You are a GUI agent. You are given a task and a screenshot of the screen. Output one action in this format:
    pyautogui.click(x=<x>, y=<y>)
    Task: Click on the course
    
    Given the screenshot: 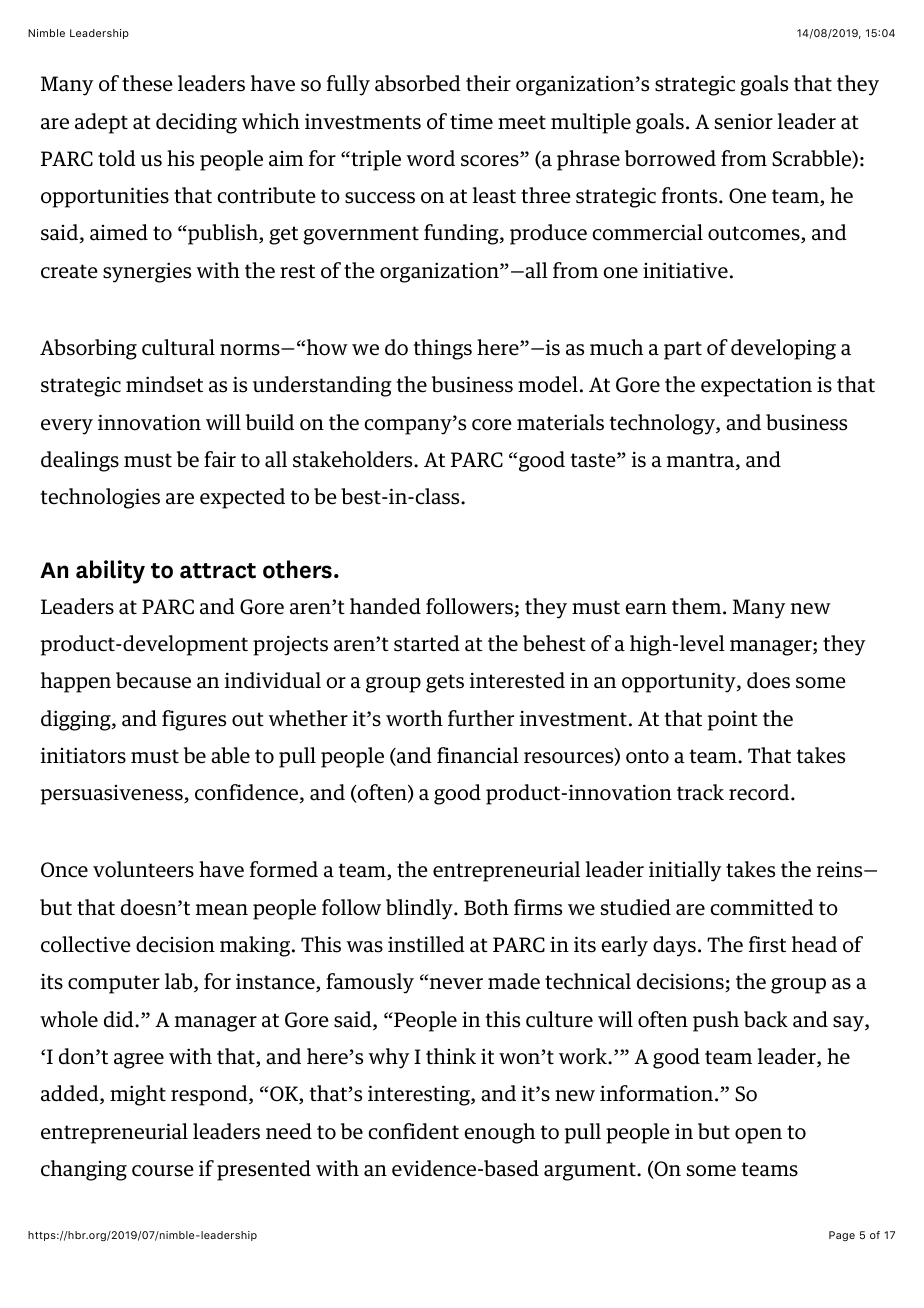 What is the action you would take?
    pyautogui.click(x=163, y=1171)
